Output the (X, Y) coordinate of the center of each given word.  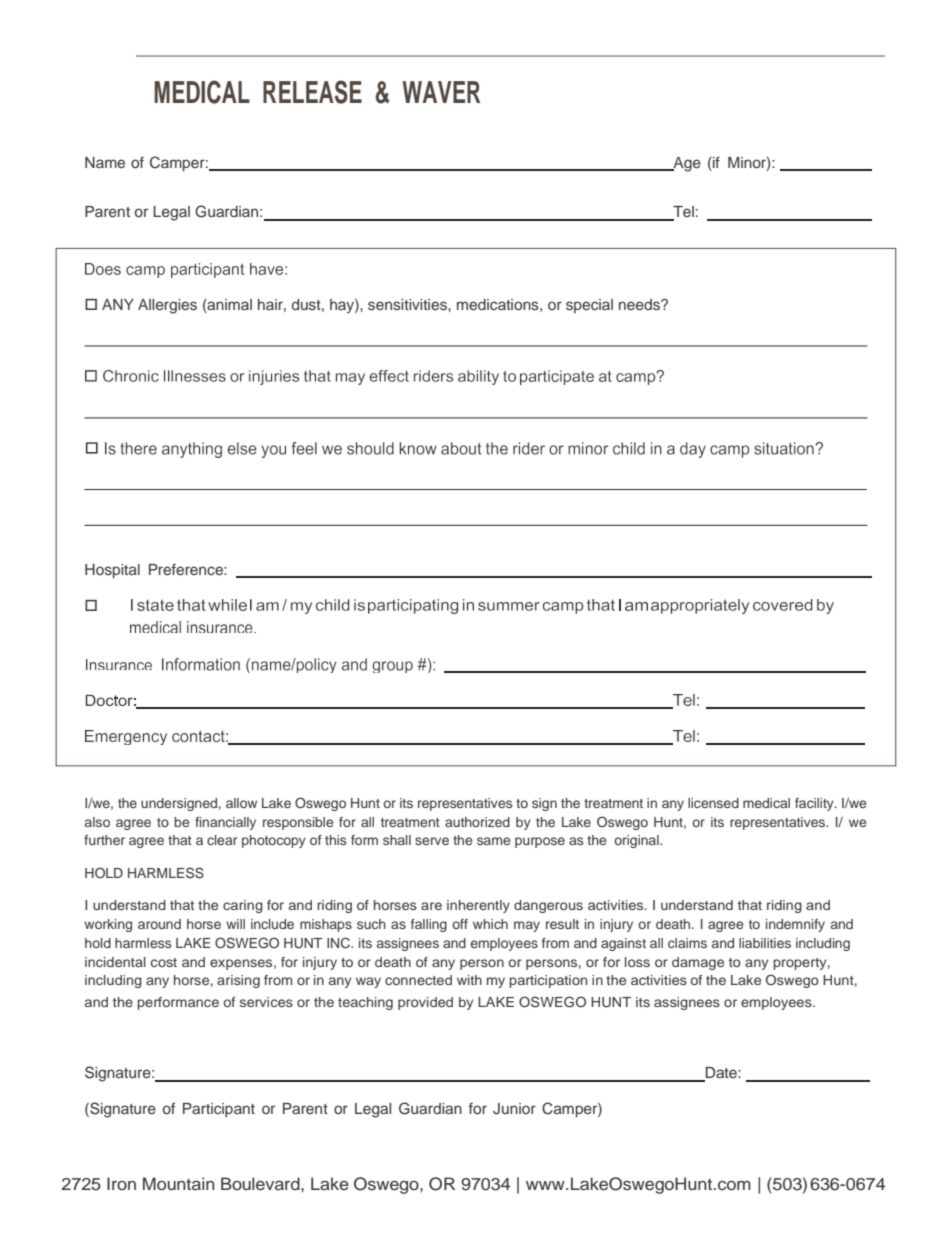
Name (105, 162)
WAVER (441, 92)
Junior (514, 1109)
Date (721, 1074)
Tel (682, 213)
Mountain (179, 1184)
